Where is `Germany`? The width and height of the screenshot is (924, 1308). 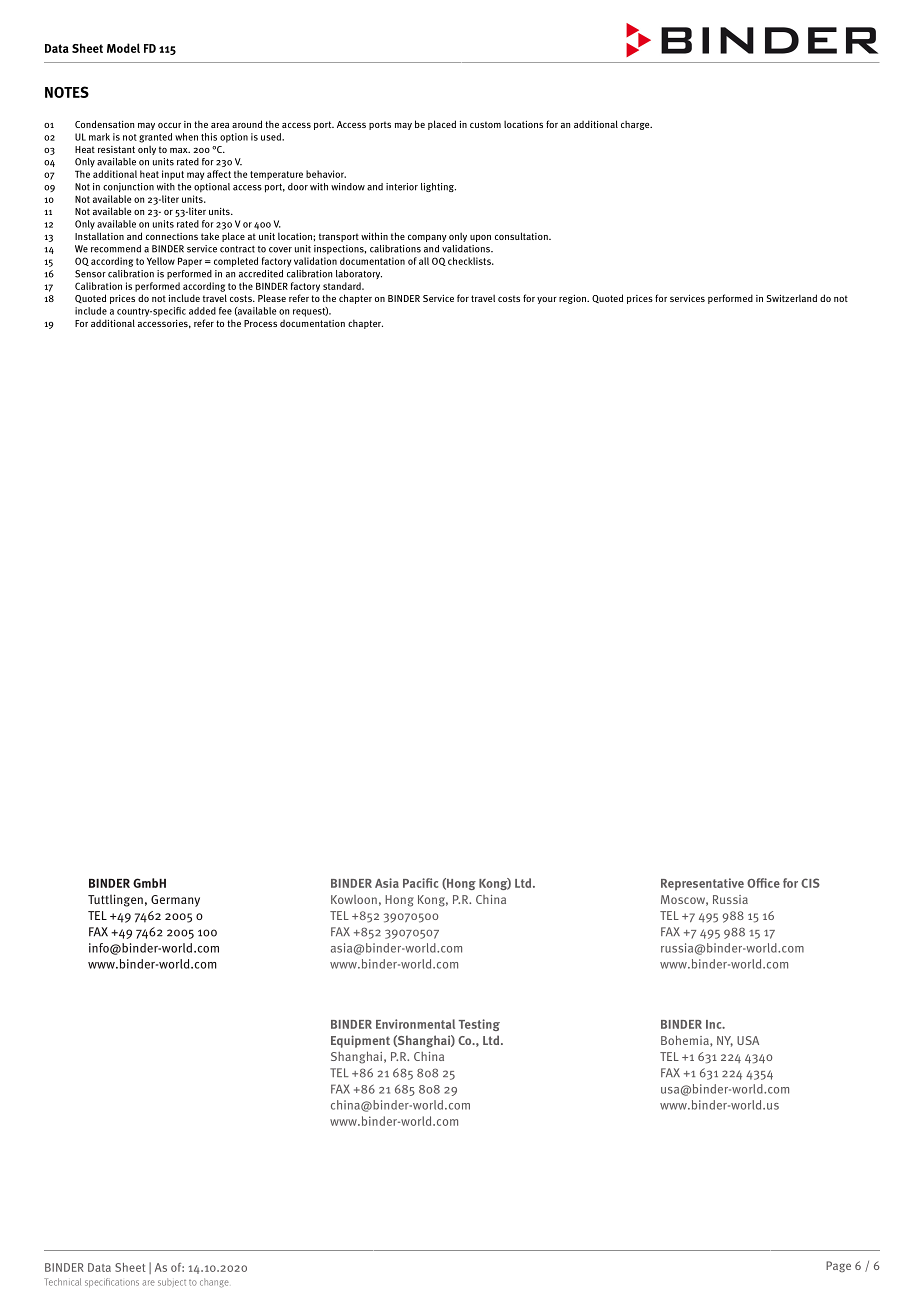
Germany is located at coordinates (175, 901).
